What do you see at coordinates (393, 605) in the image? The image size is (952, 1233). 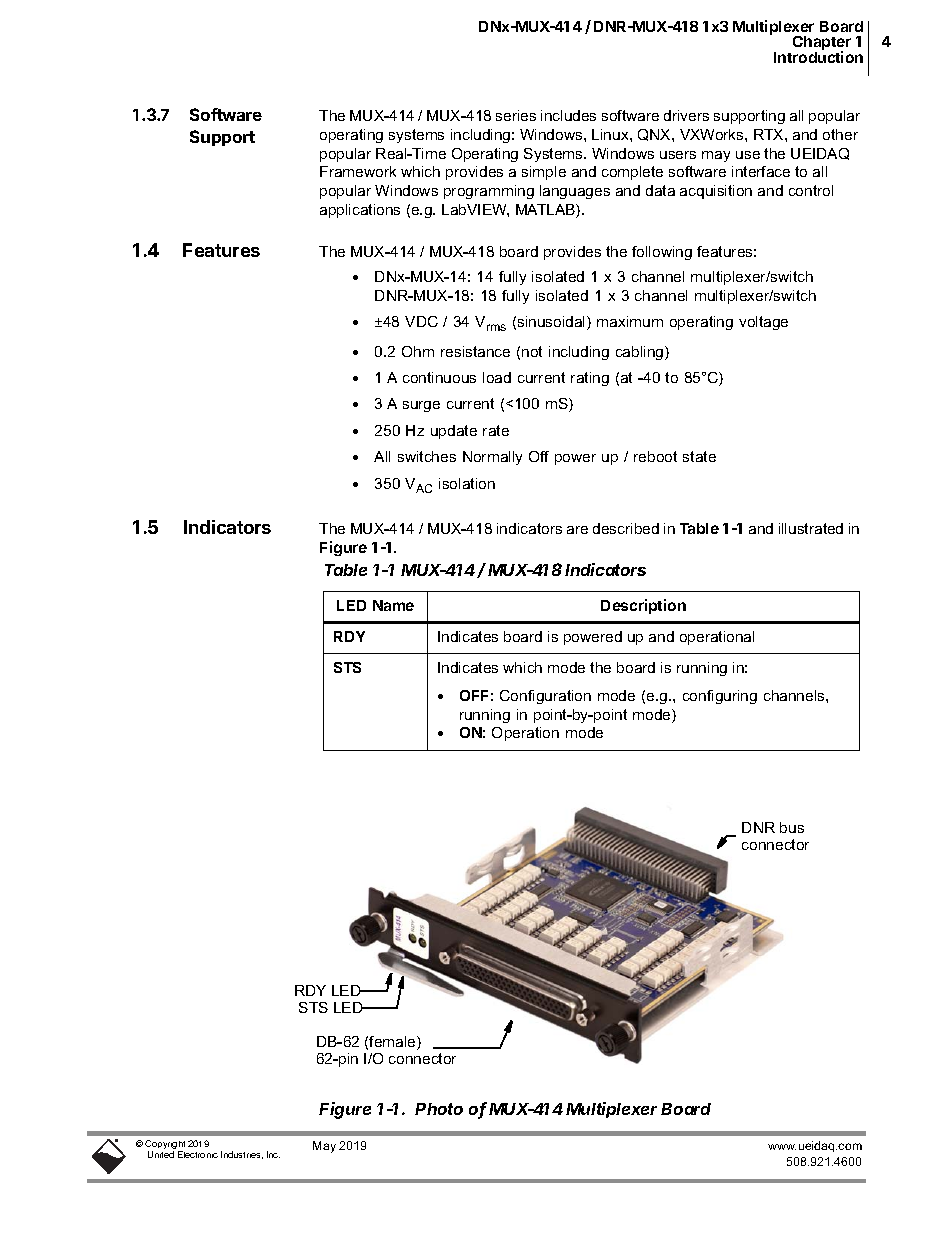 I see `Name` at bounding box center [393, 605].
